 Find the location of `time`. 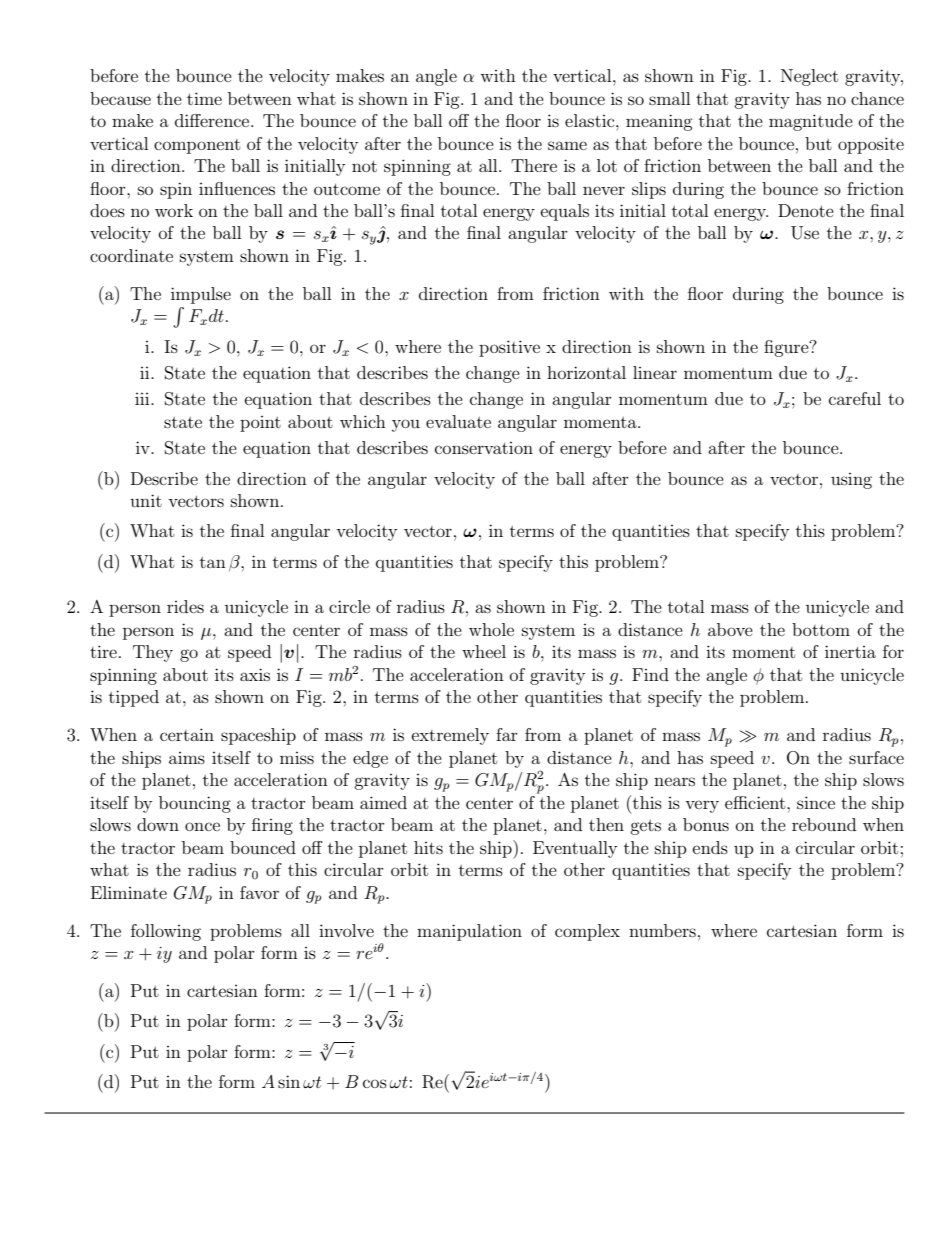

time is located at coordinates (204, 98).
